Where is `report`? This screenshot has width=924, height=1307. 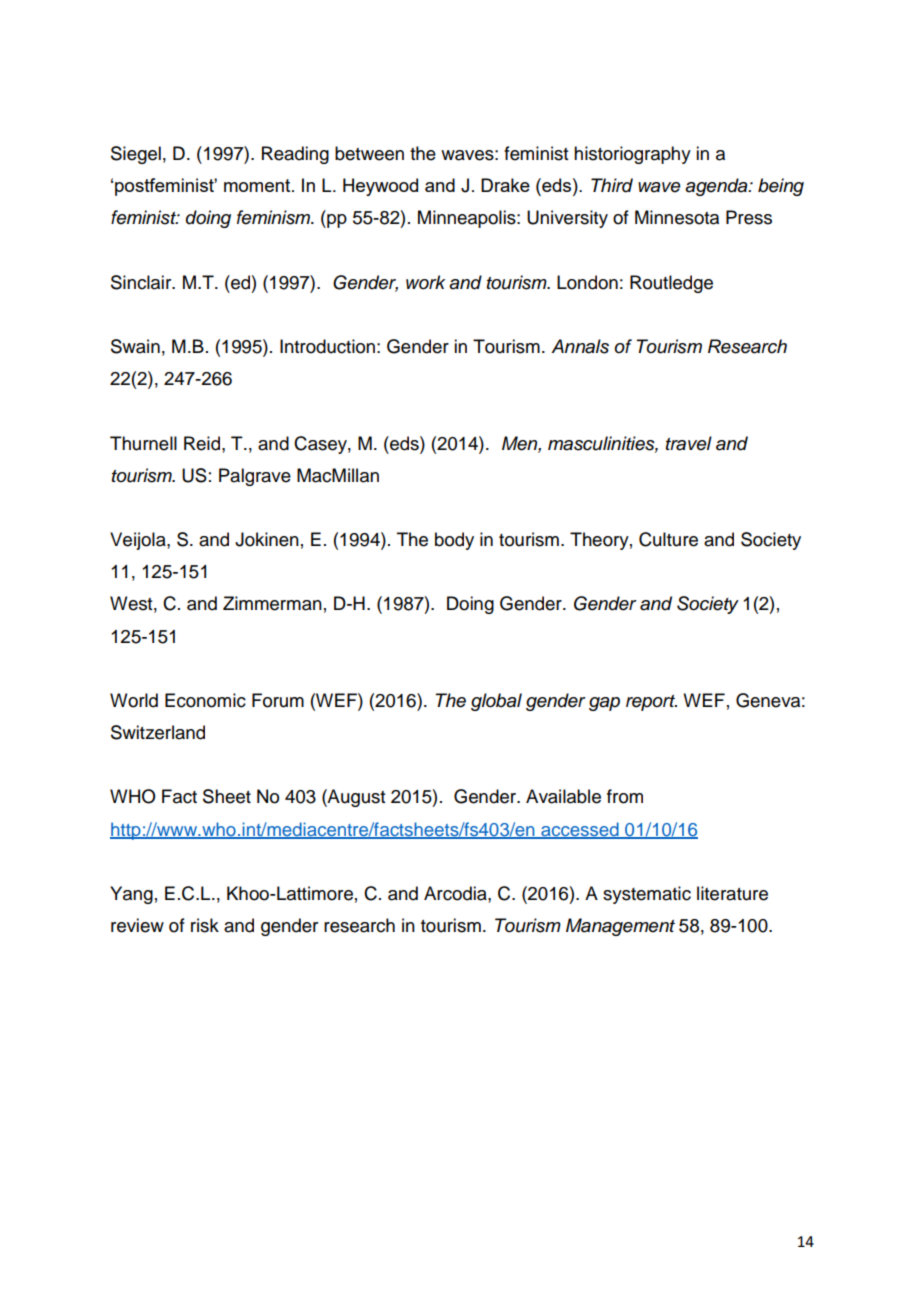 report is located at coordinates (651, 703).
